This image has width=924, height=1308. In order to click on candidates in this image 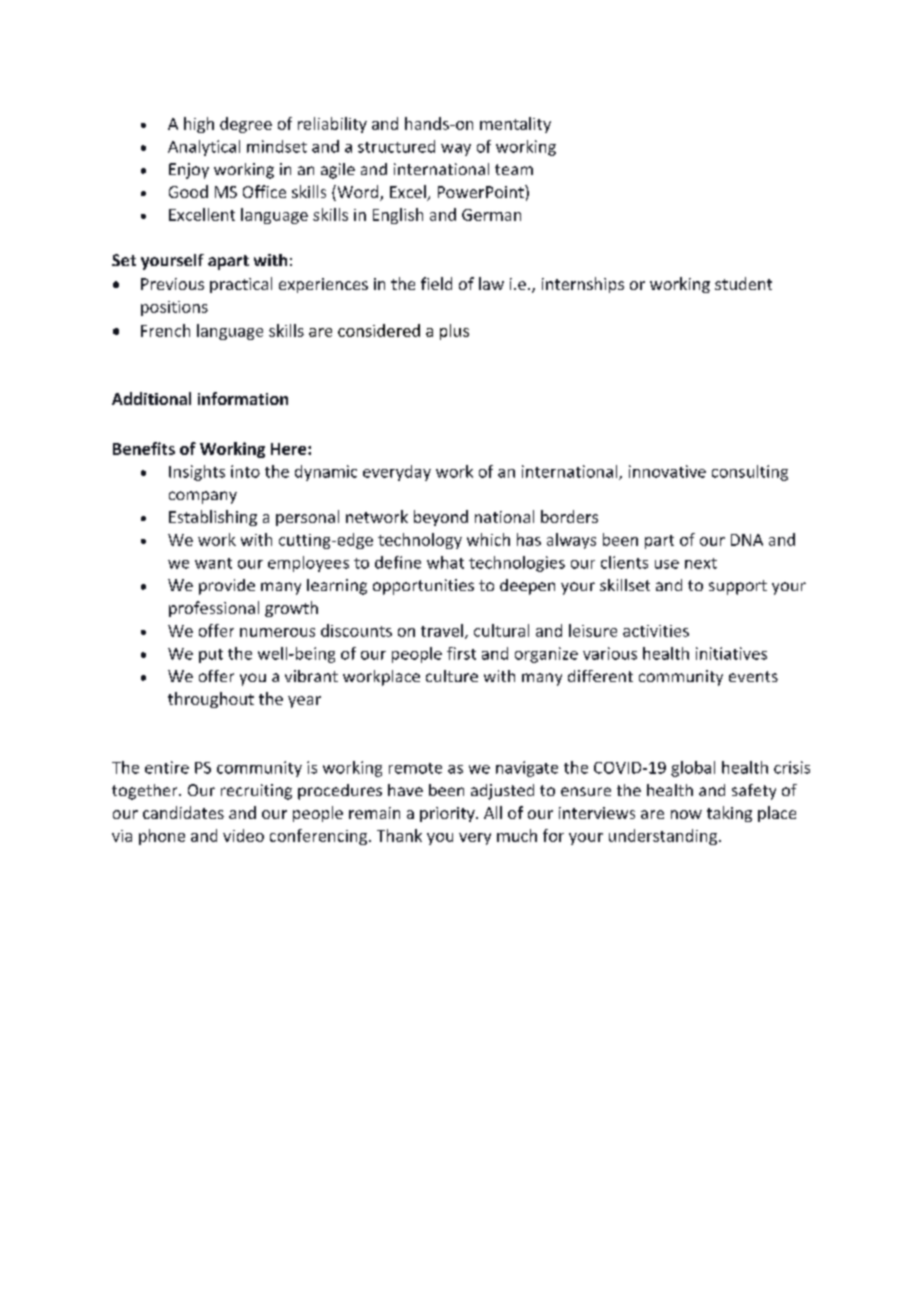, I will do `click(183, 812)`.
